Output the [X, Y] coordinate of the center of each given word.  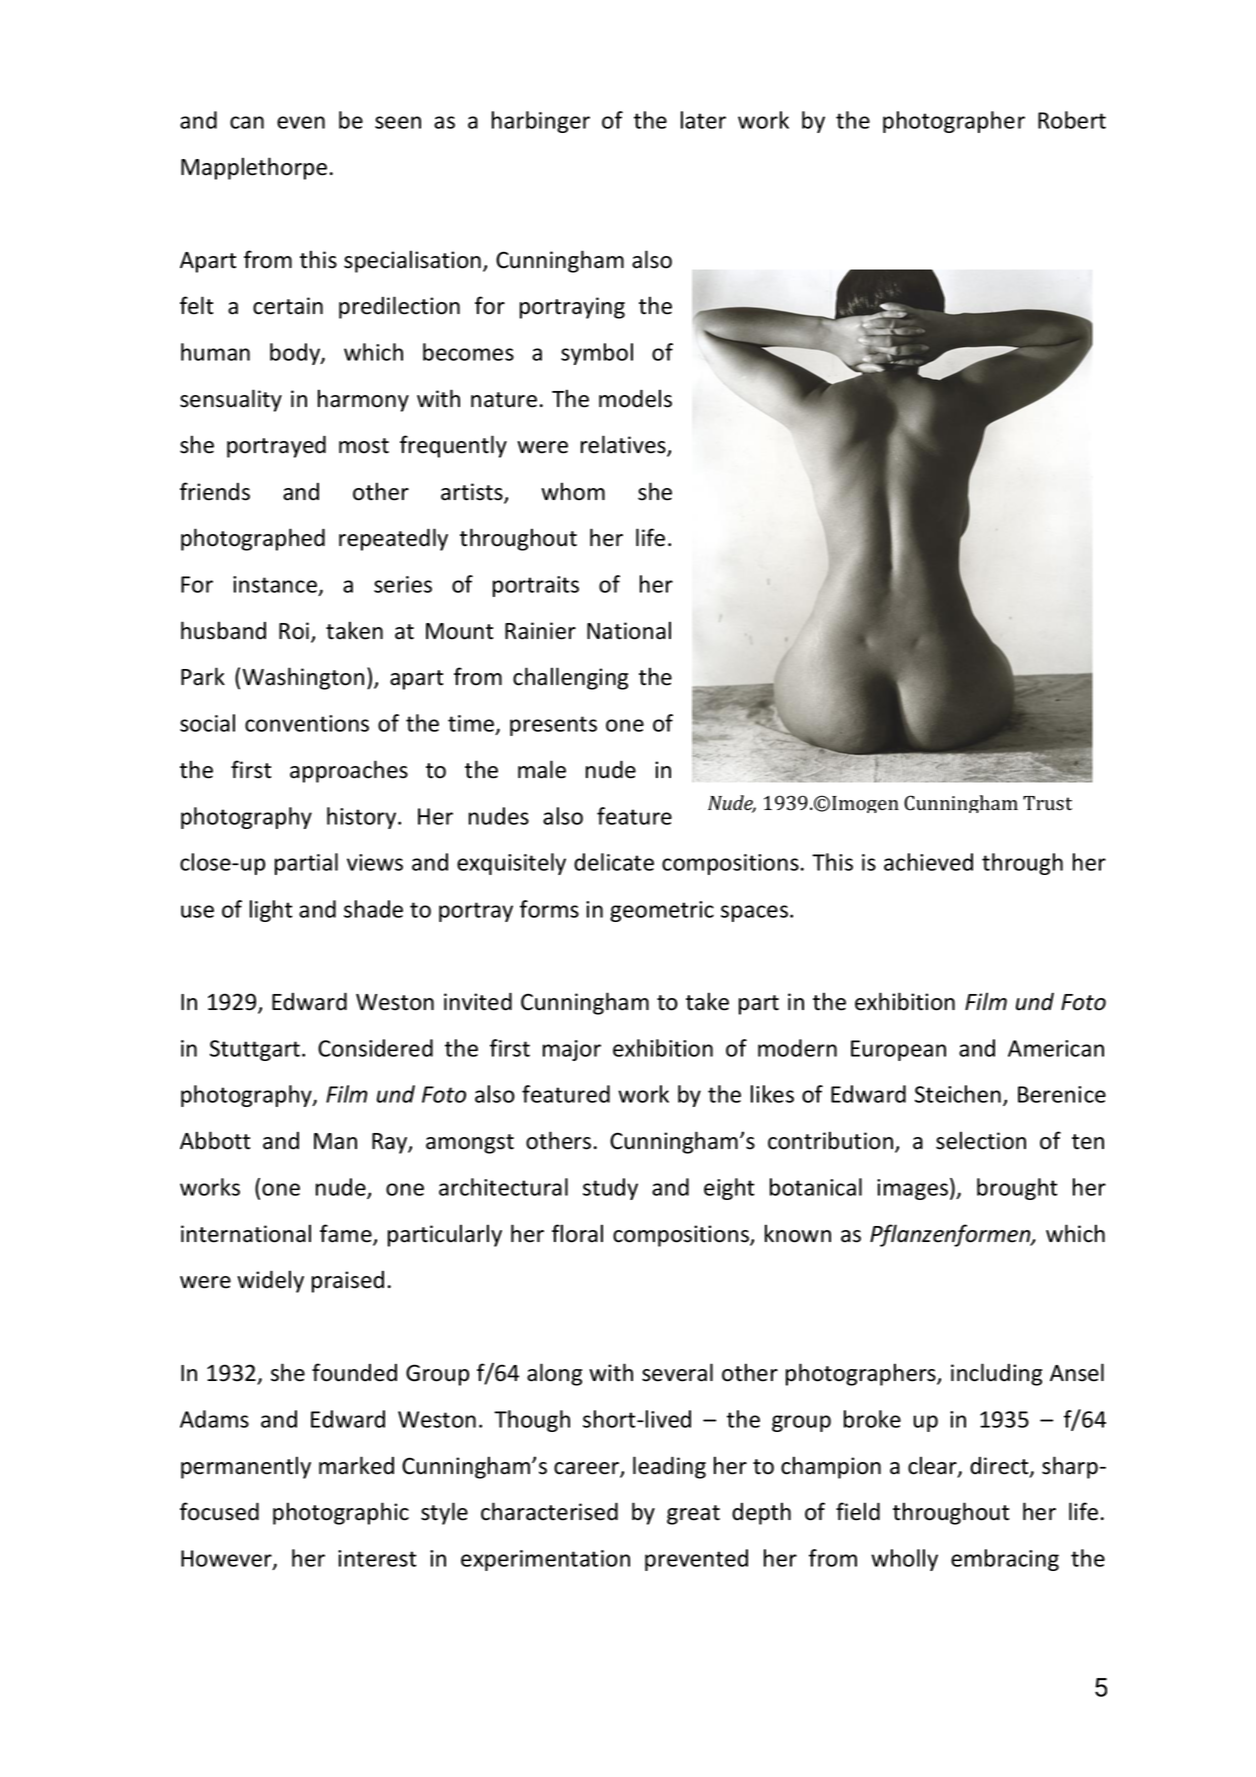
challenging [570, 678]
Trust [1047, 803]
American [1056, 1048]
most [364, 446]
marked [356, 1465]
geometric [662, 911]
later [703, 120]
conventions [307, 723]
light [271, 911]
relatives [624, 445]
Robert [1072, 120]
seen [398, 122]
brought [1017, 1189]
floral [577, 1233]
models [635, 398]
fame [347, 1234]
